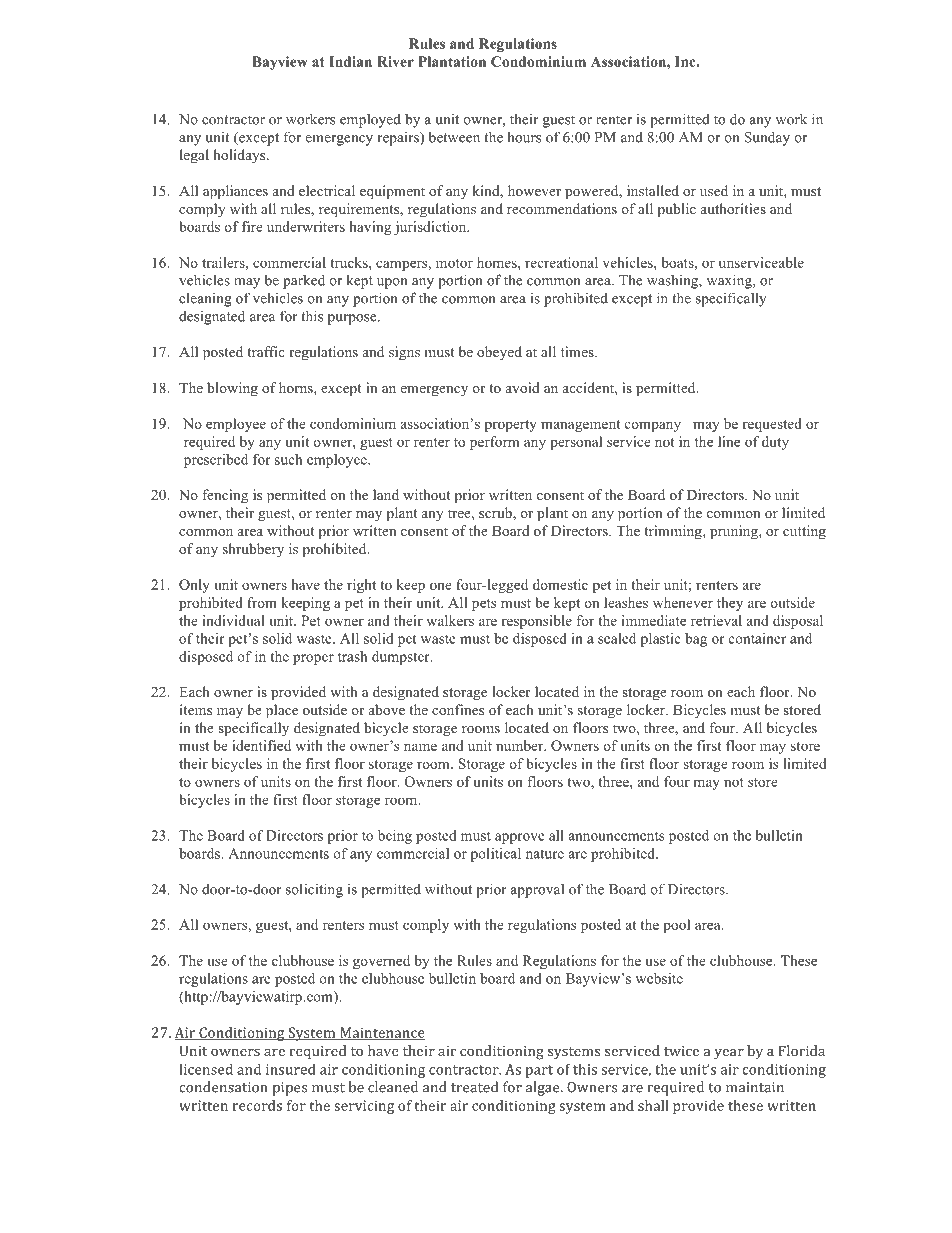 The width and height of the screenshot is (952, 1233). Describe the element at coordinates (240, 156) in the screenshot. I see `holidays` at that location.
